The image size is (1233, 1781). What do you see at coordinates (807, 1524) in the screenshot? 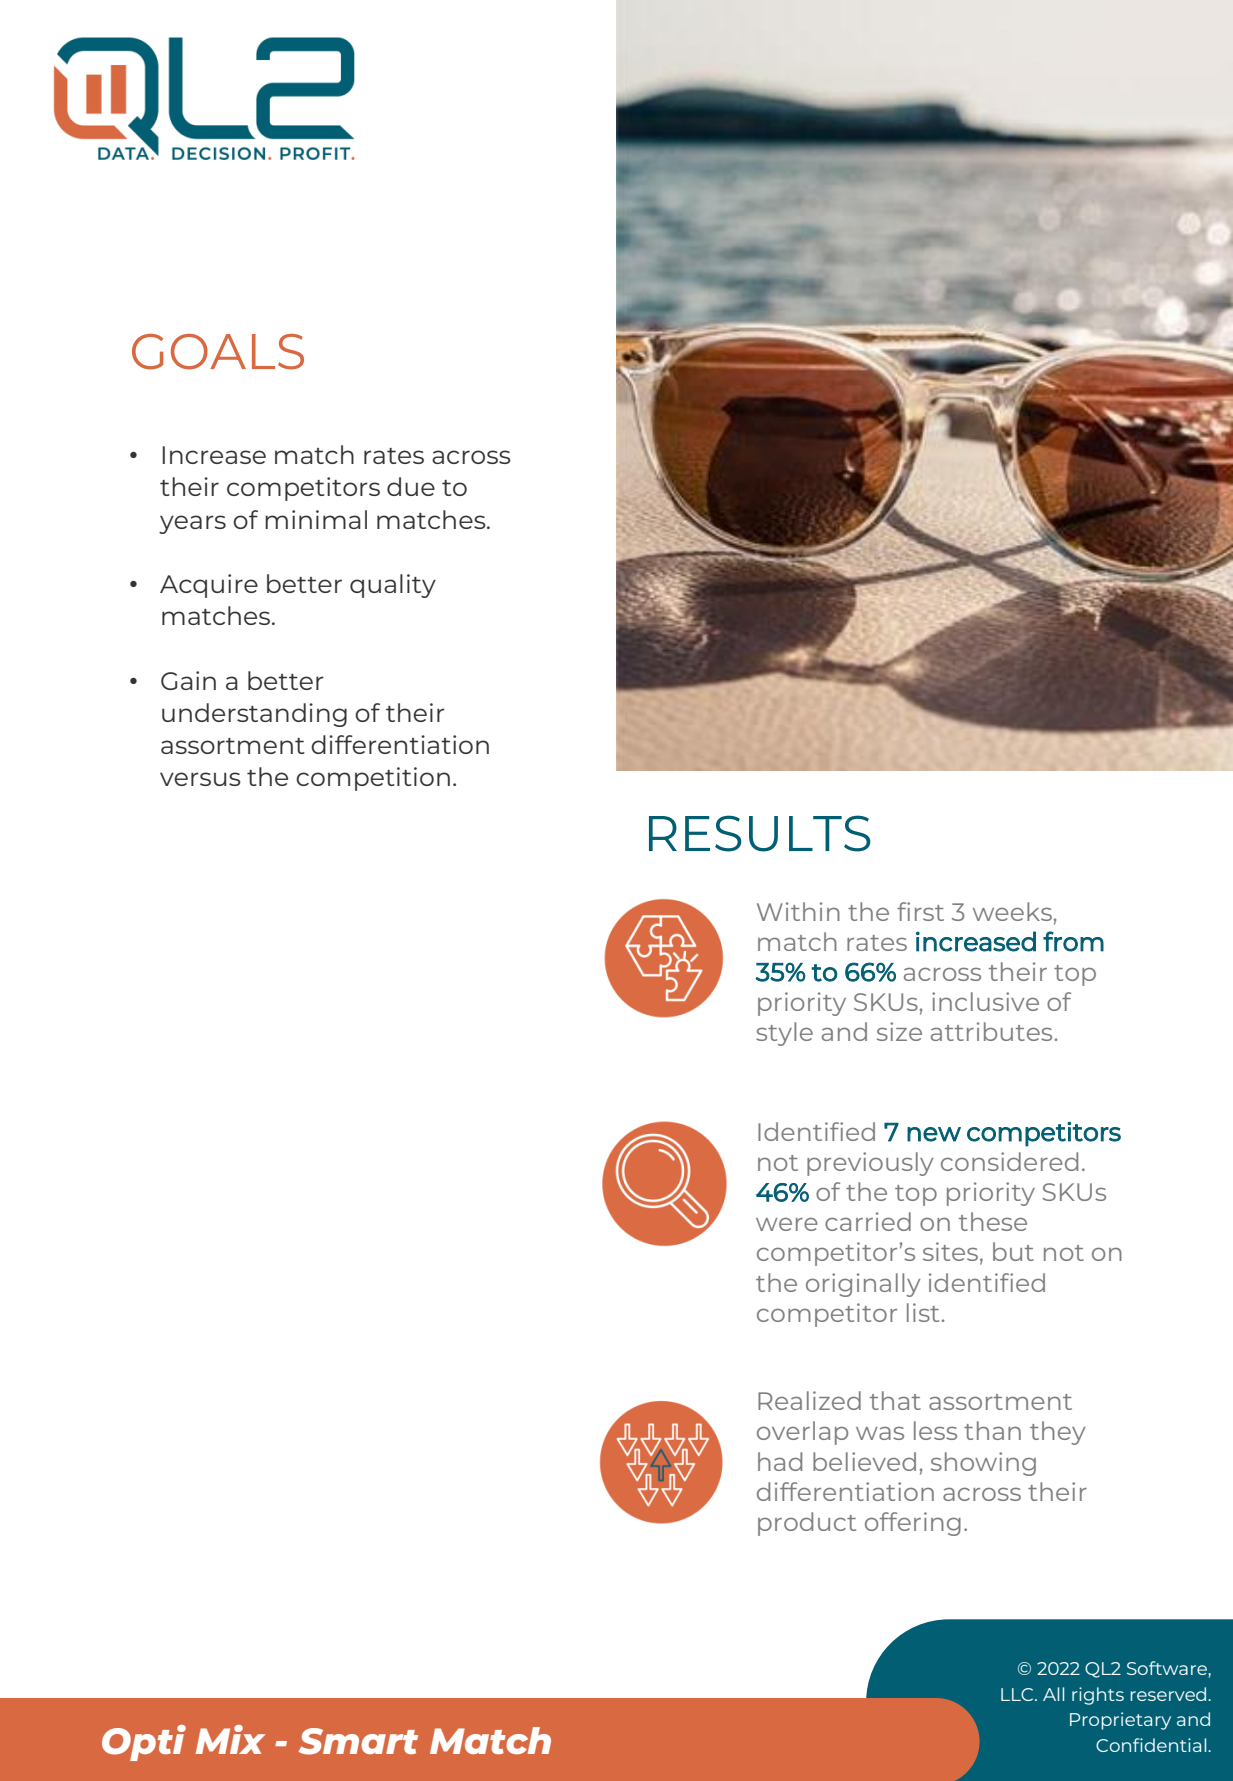
I see `product` at bounding box center [807, 1524].
